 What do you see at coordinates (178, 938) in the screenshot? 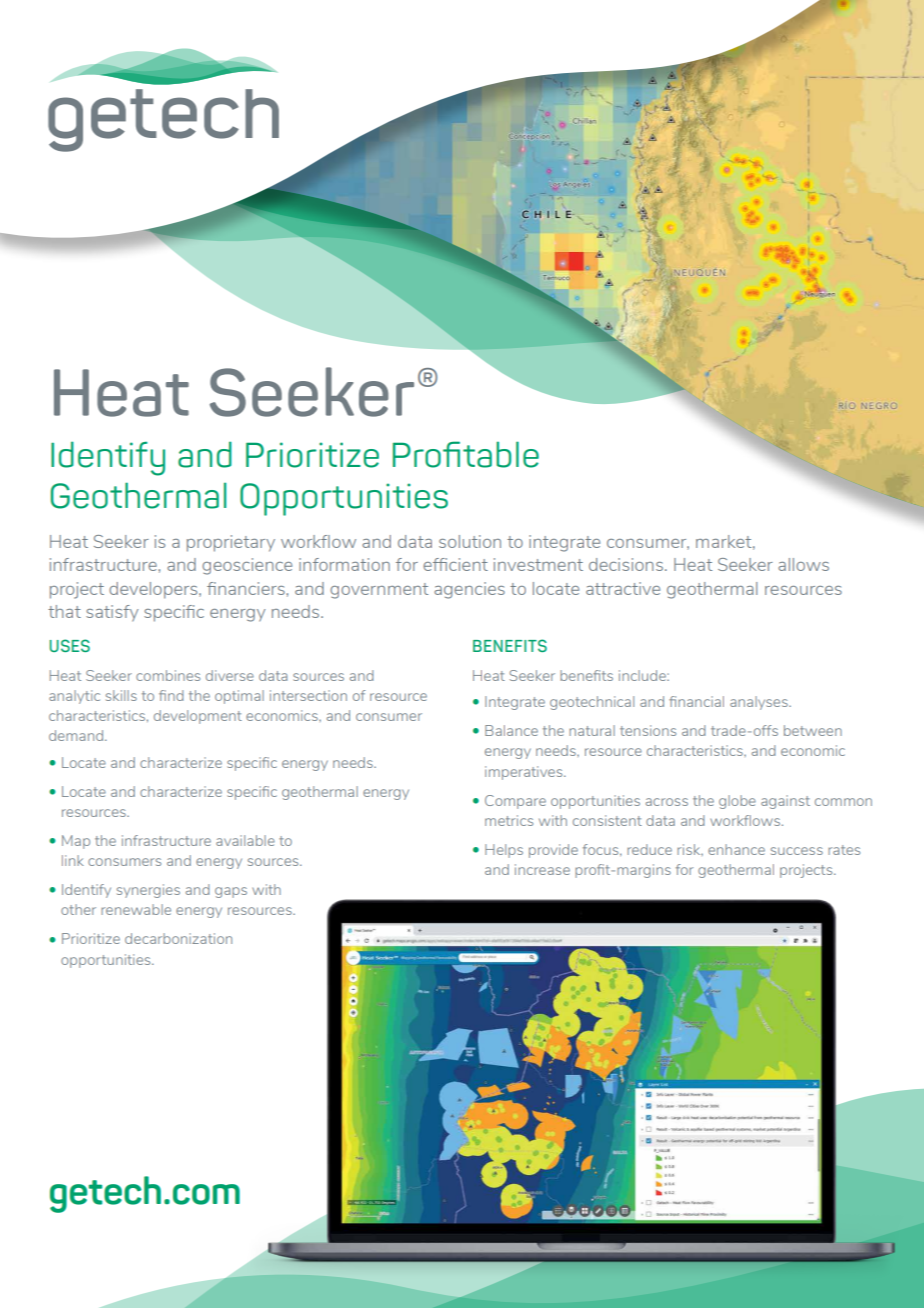
I see `decarbonization` at bounding box center [178, 938].
